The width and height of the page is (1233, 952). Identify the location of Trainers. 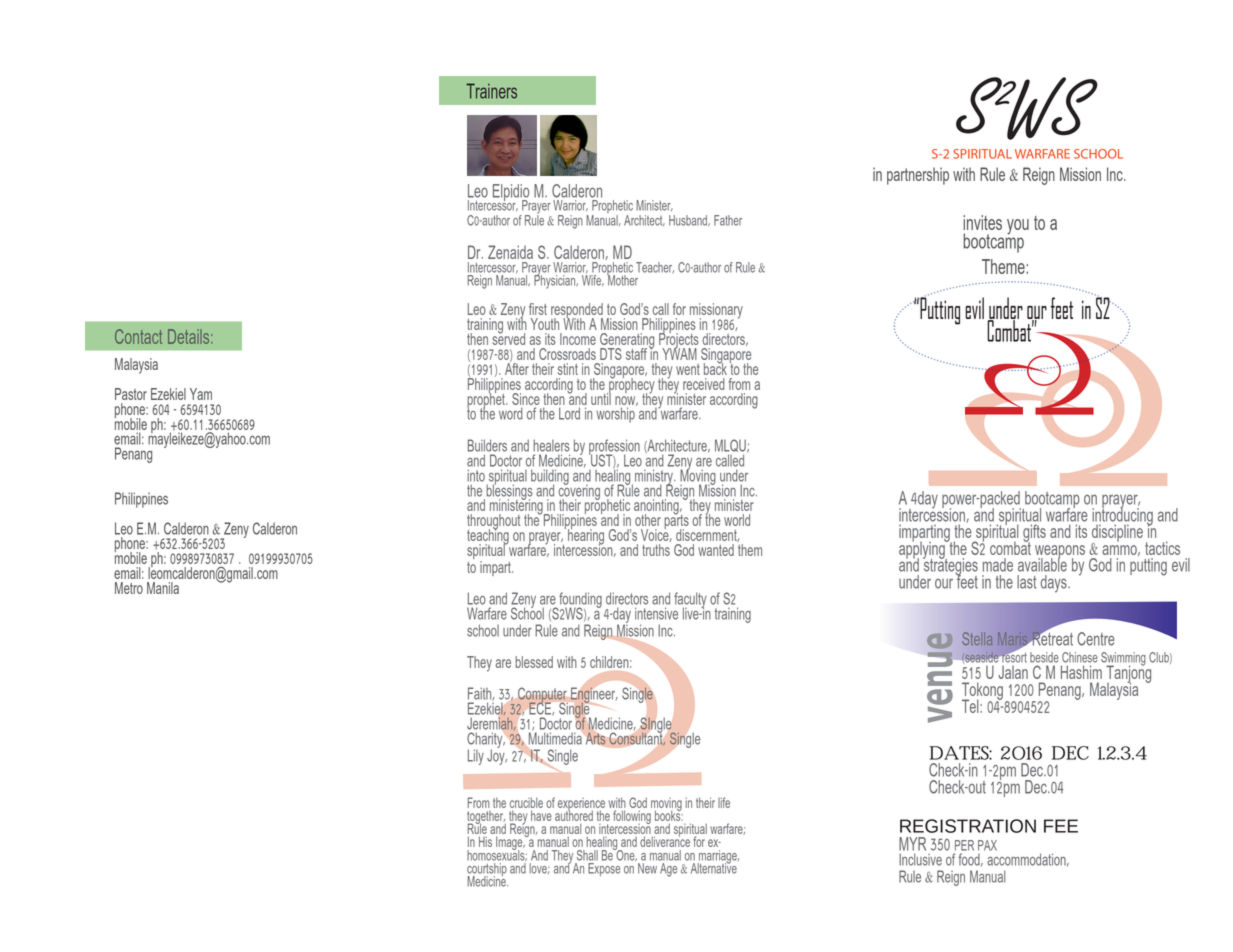
(491, 91).
